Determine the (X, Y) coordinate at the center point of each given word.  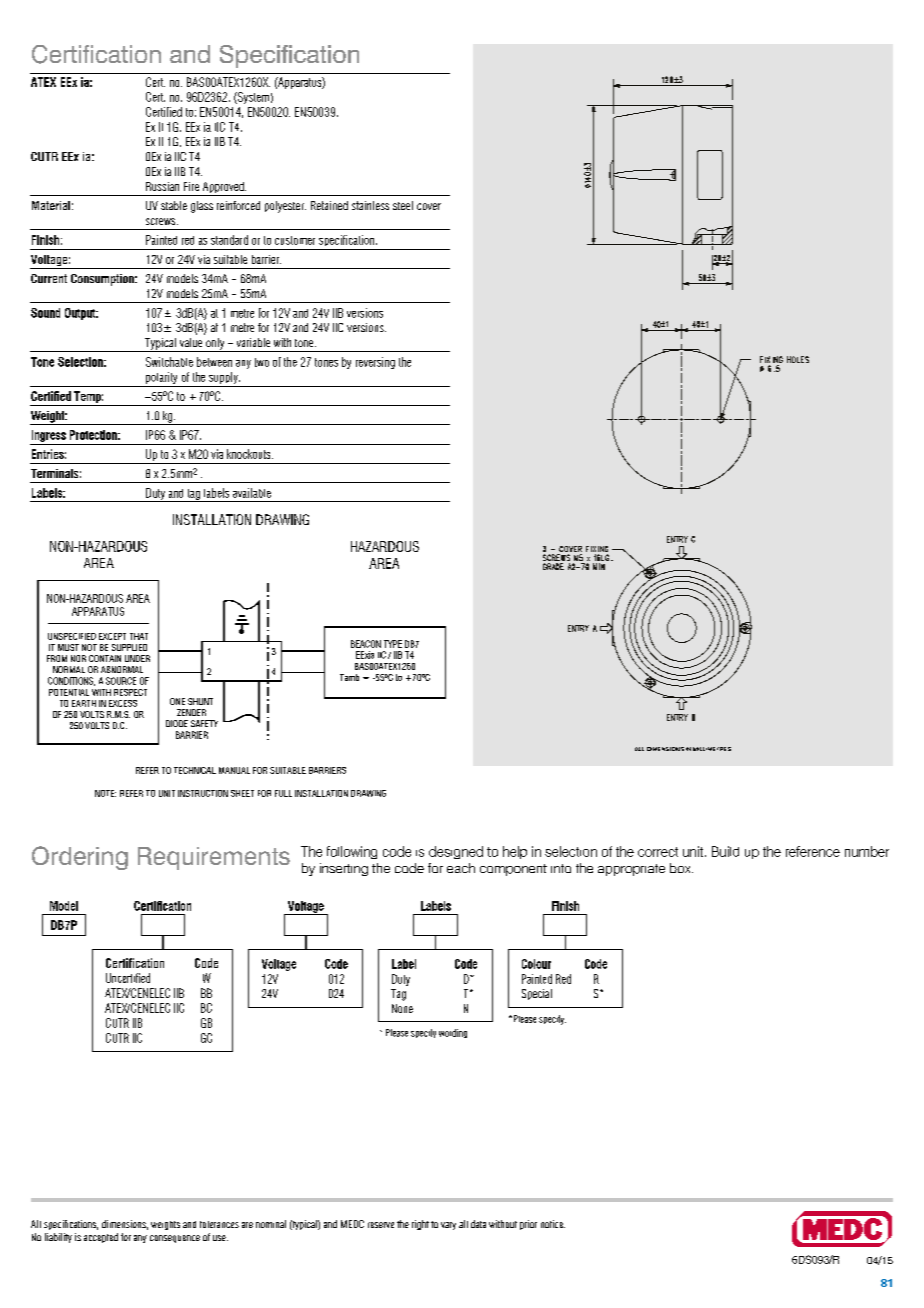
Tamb (349, 677)
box (681, 868)
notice (553, 1224)
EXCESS (123, 703)
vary (448, 1226)
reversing (375, 363)
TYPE (393, 644)
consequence (175, 1239)
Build (725, 851)
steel (403, 205)
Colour (536, 964)
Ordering (80, 858)
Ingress (49, 436)
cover (429, 206)
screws (162, 221)
